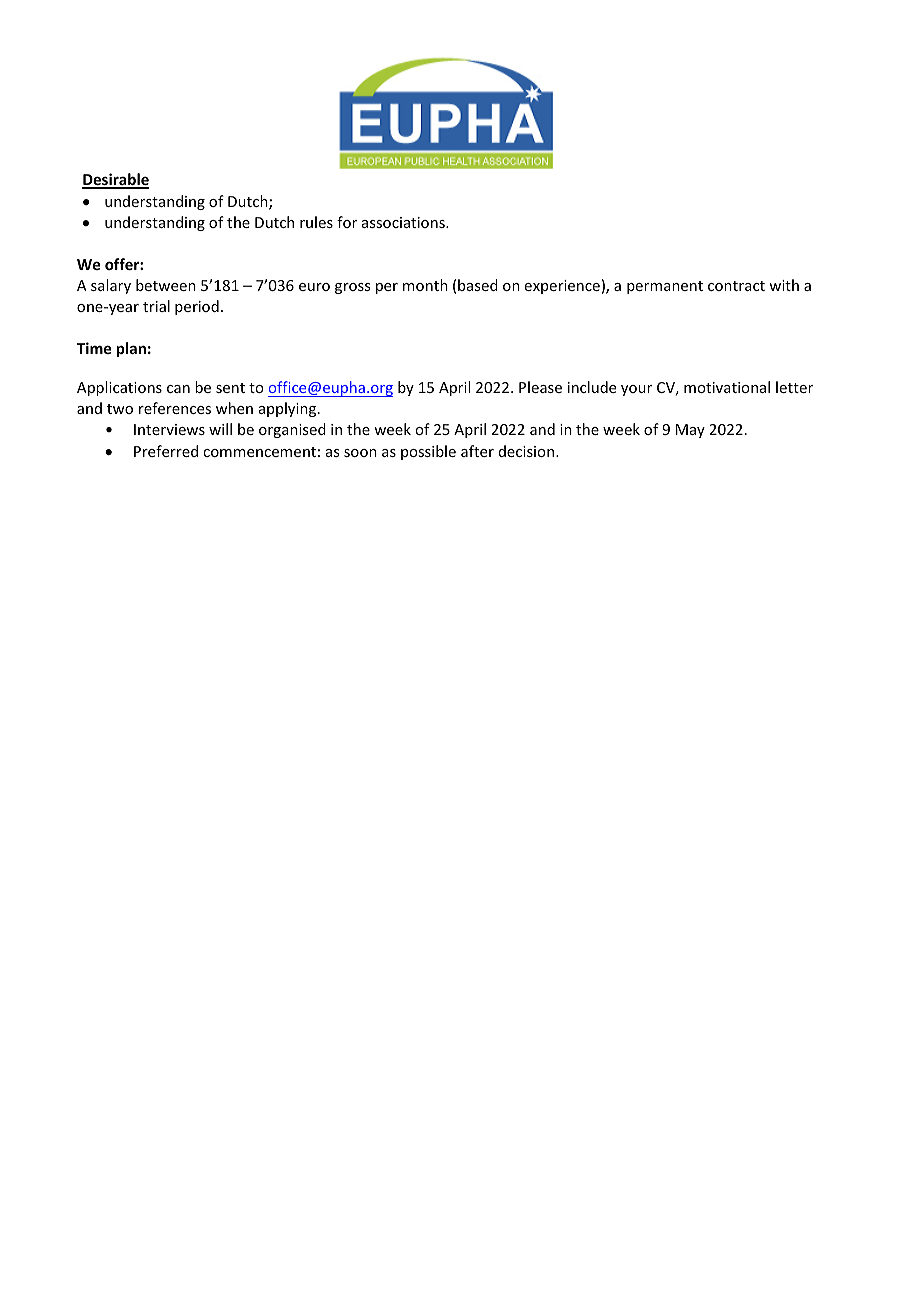  Describe the element at coordinates (115, 180) in the image. I see `Desirable` at that location.
